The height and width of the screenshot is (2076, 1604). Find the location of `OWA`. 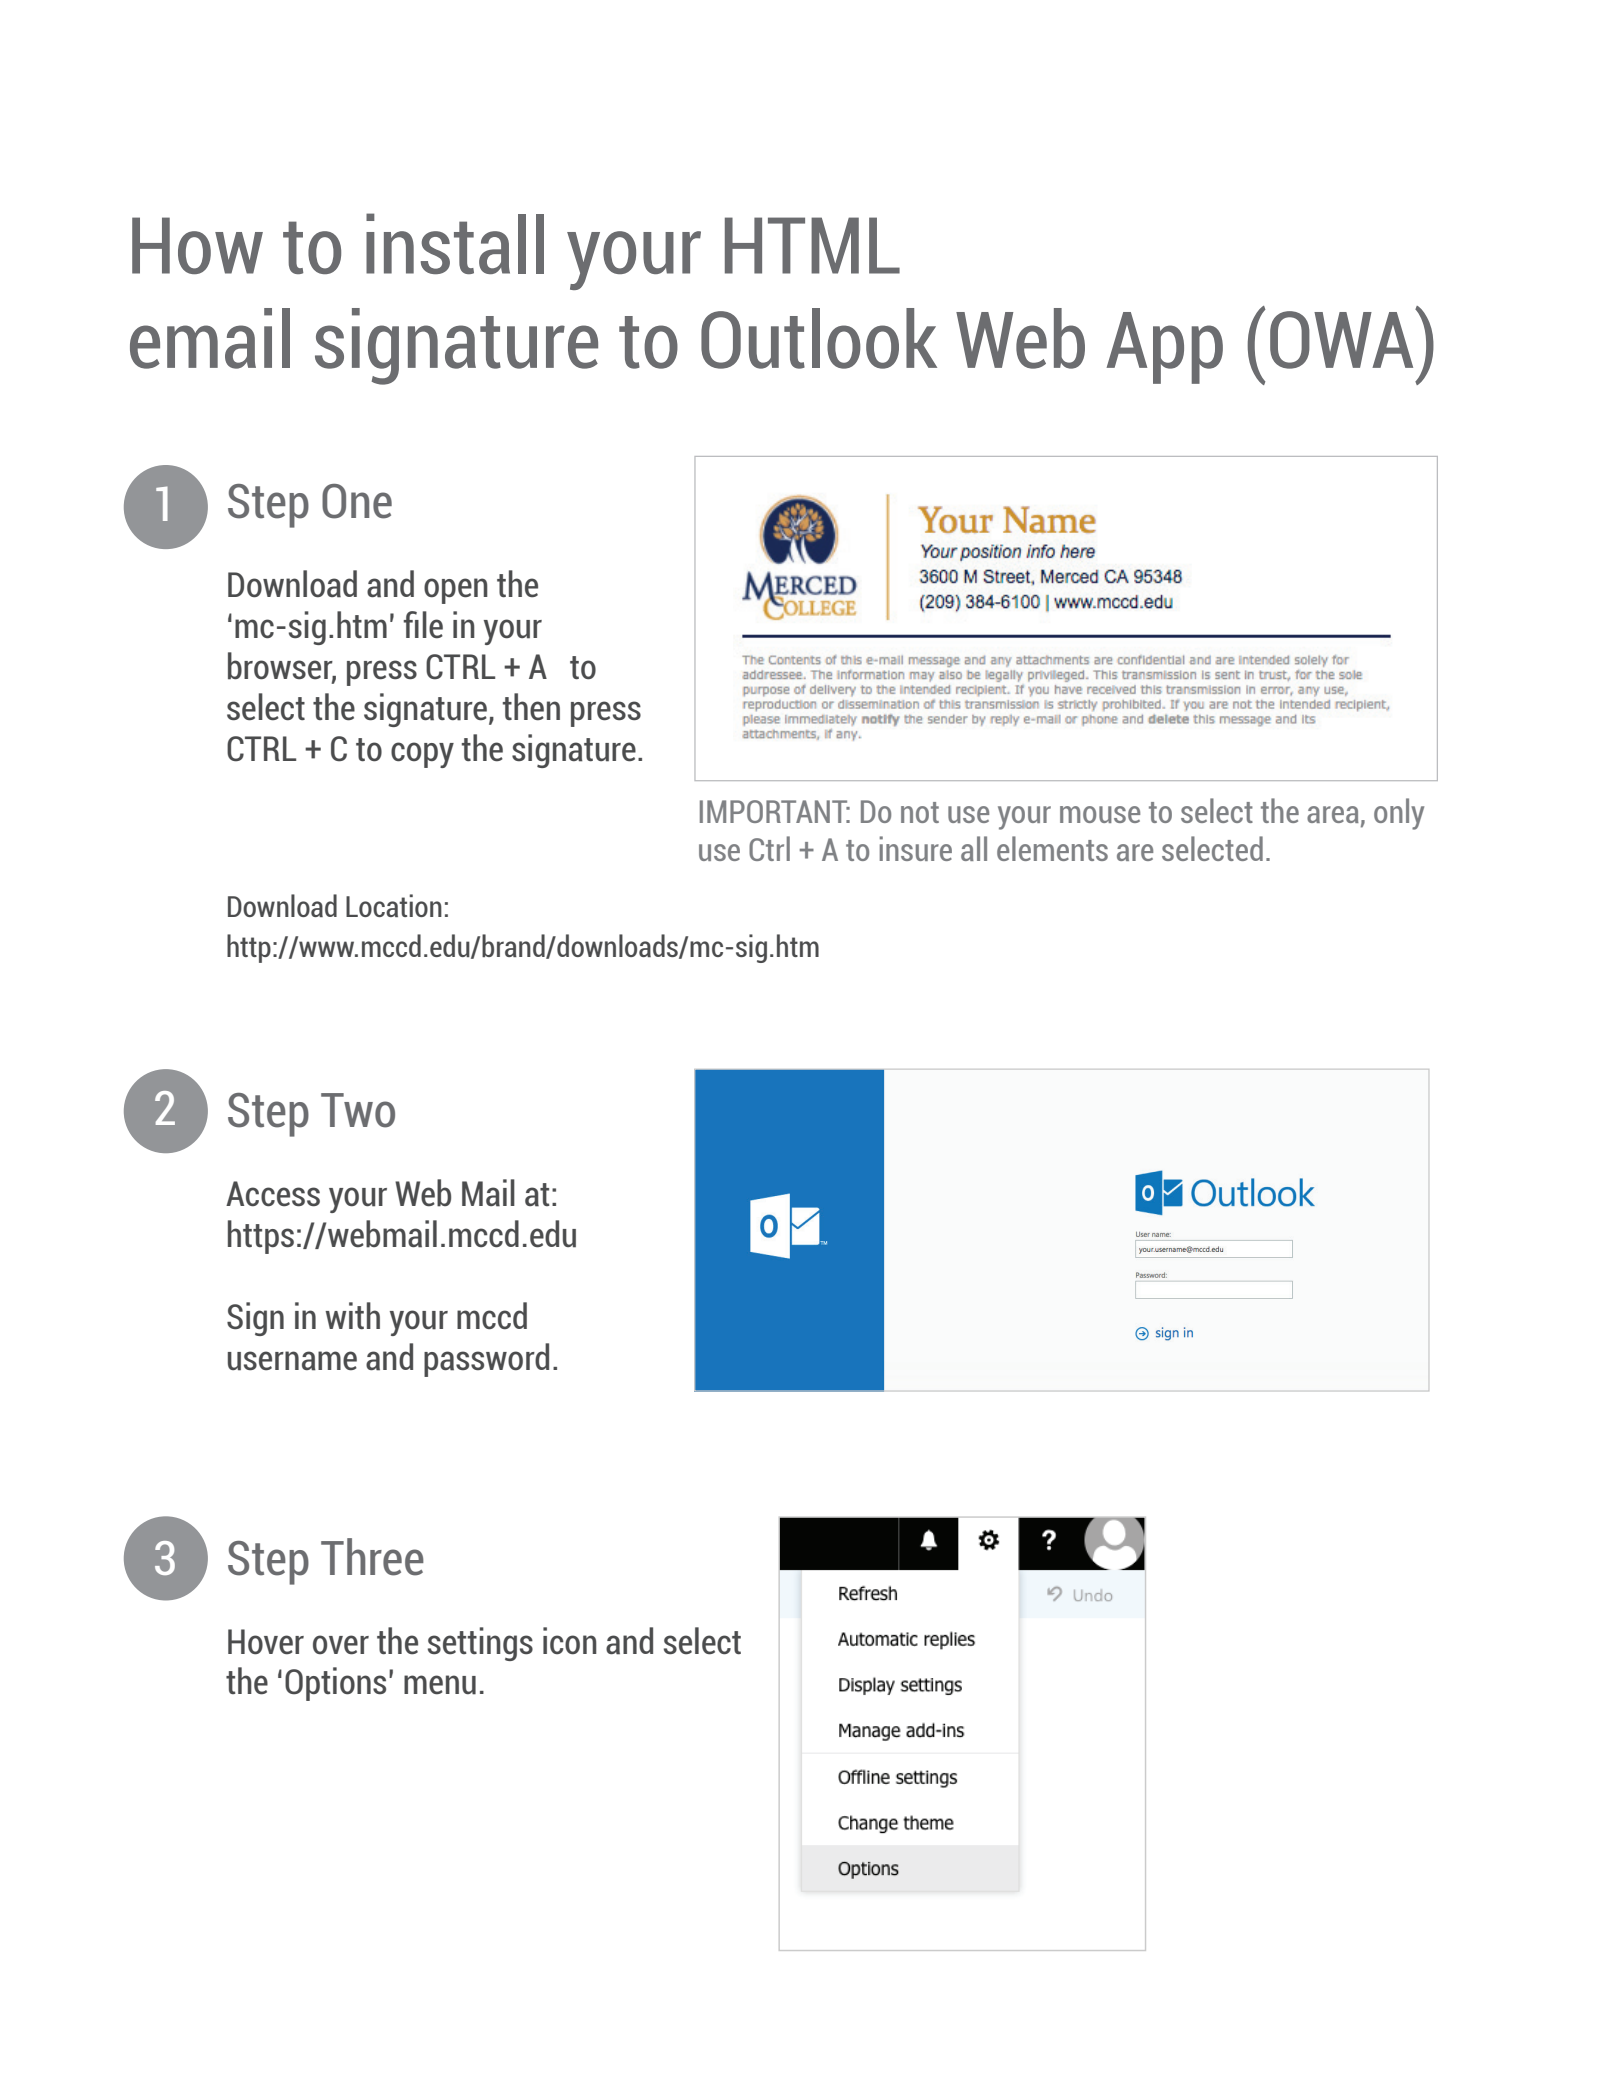

OWA is located at coordinates (1343, 339).
